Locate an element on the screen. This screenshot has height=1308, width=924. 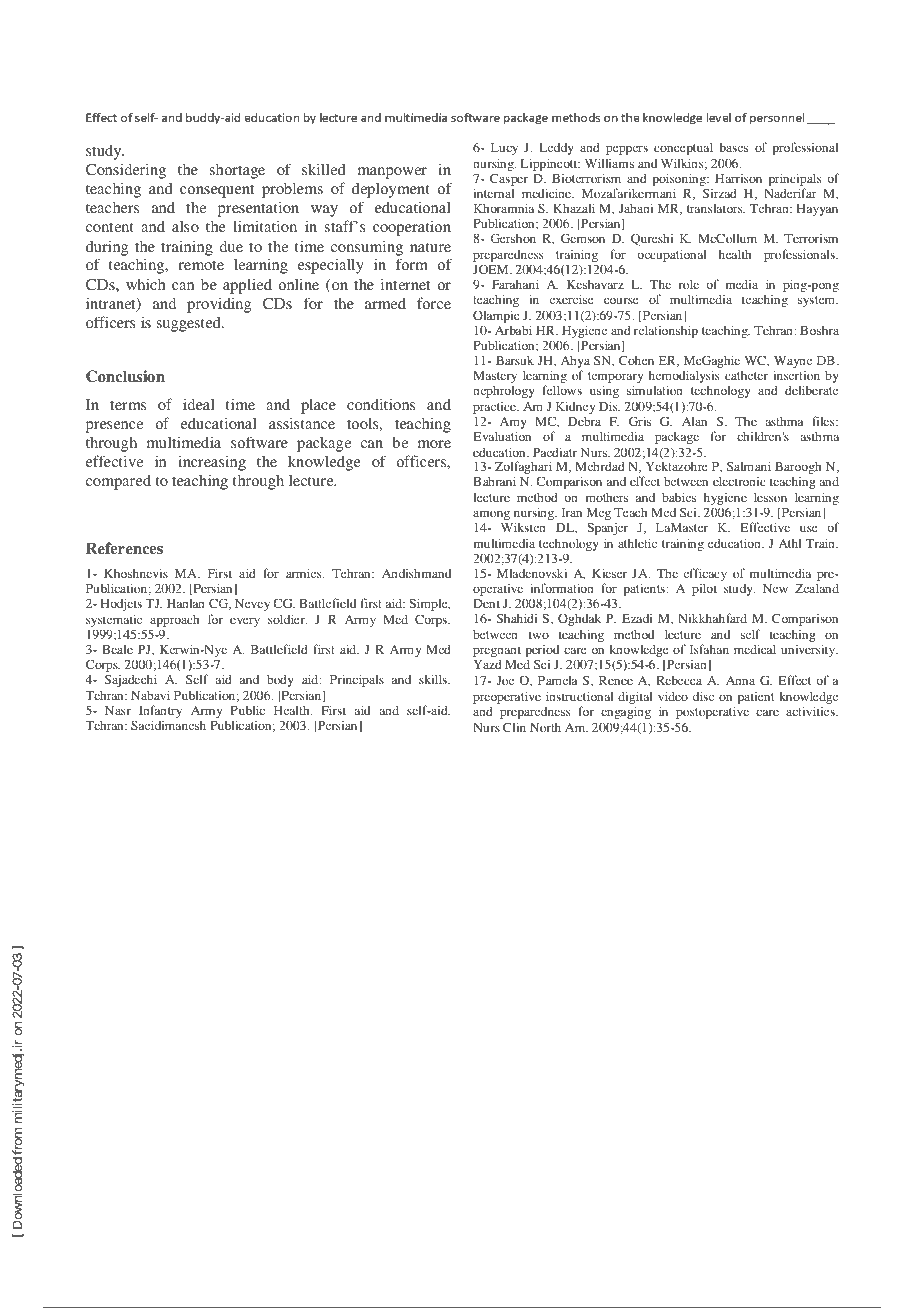
manpower is located at coordinates (392, 173).
